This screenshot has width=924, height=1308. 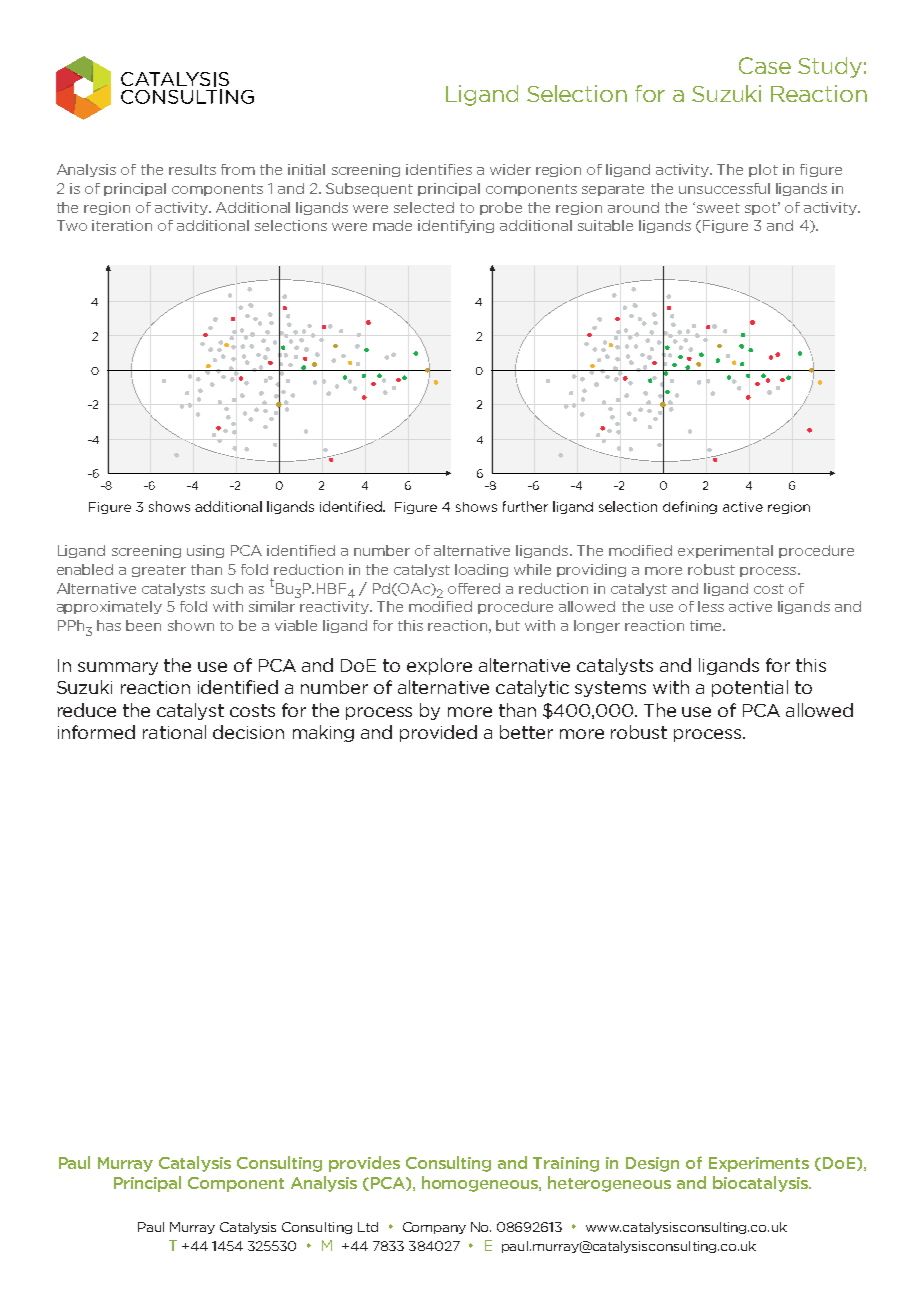 What do you see at coordinates (765, 65) in the screenshot?
I see `Case` at bounding box center [765, 65].
